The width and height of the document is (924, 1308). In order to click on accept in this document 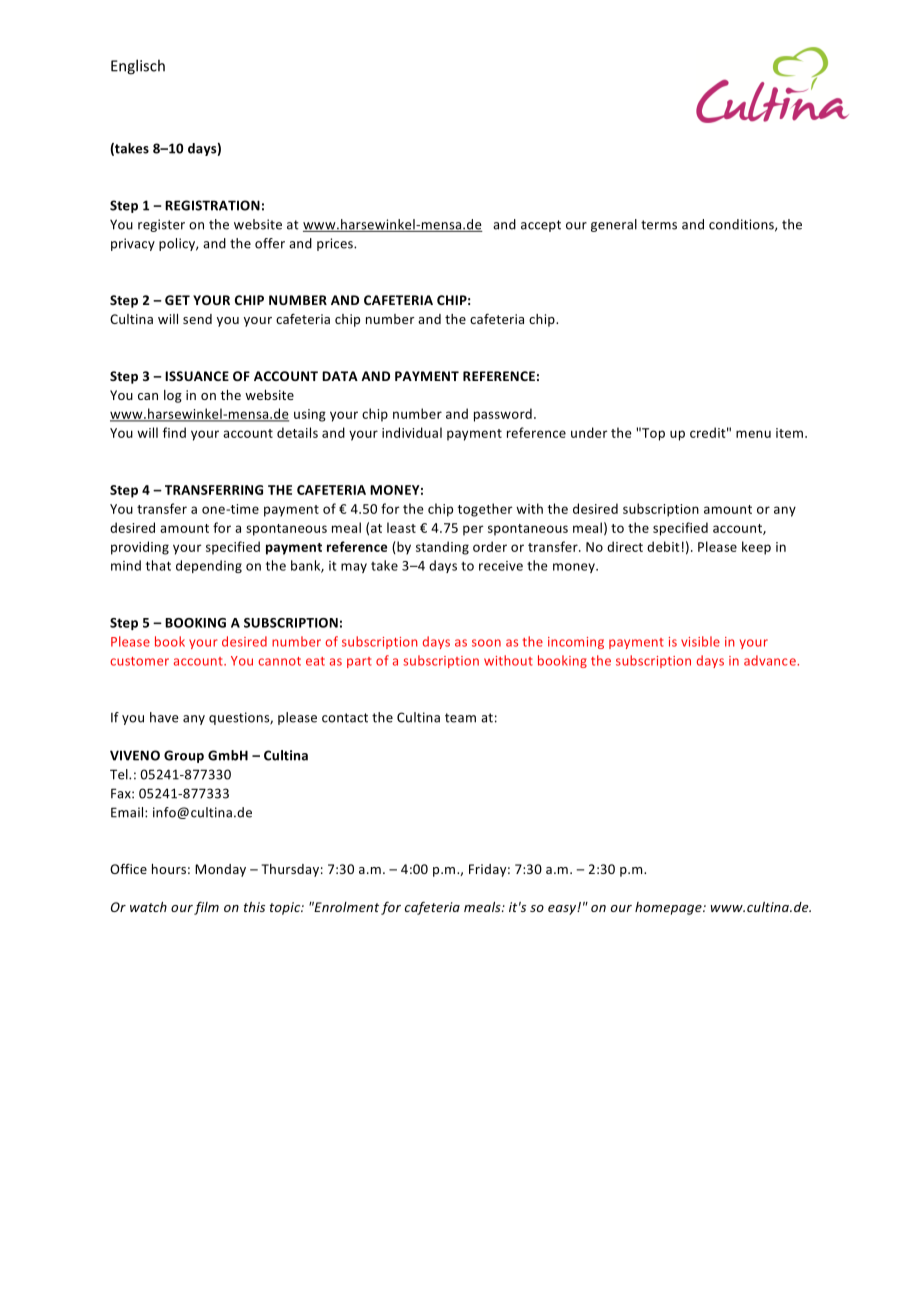, I will do `click(541, 226)`.
